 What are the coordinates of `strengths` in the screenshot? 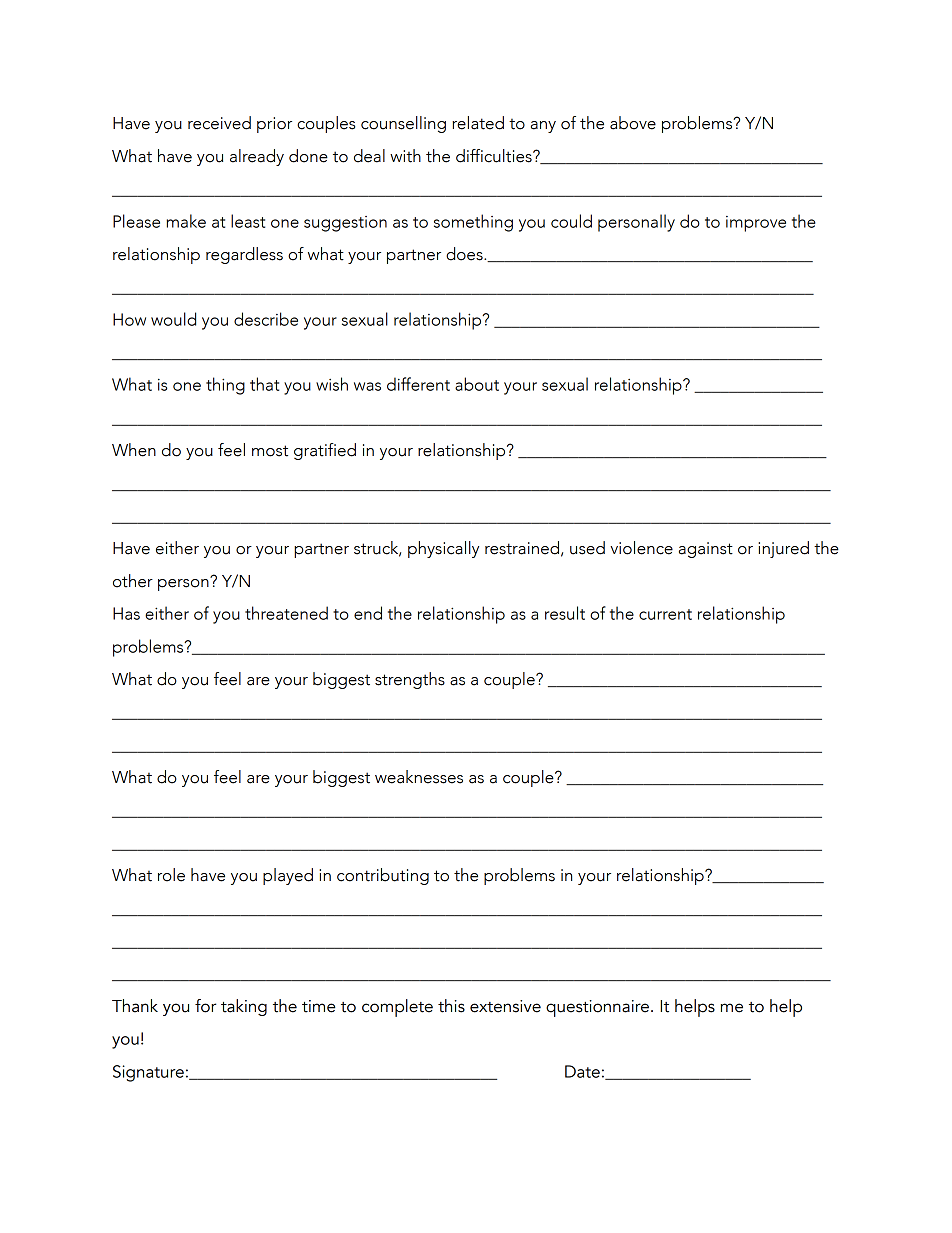 It's located at (410, 680).
